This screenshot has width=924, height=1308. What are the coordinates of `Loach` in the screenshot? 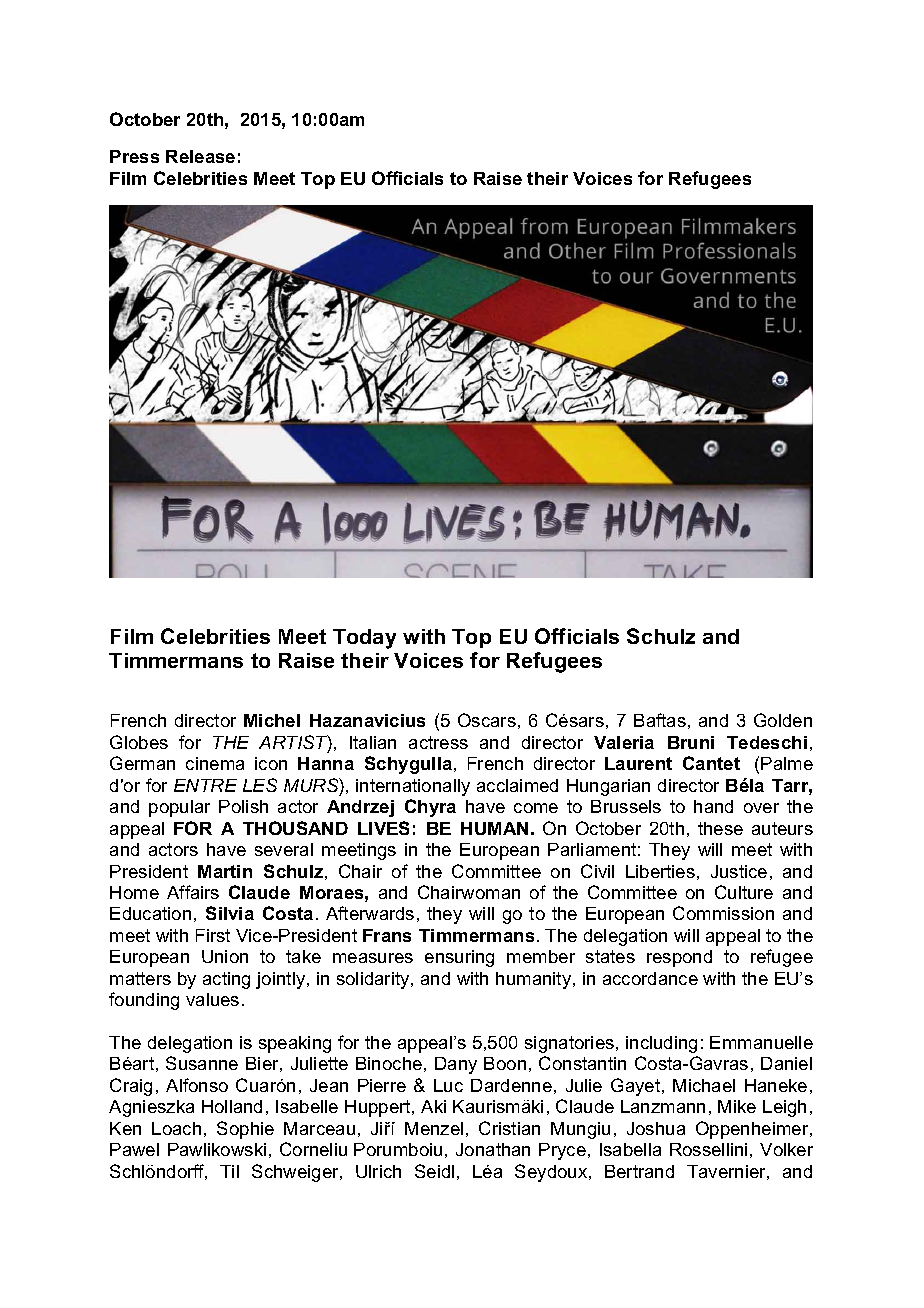 It's located at (176, 1128).
